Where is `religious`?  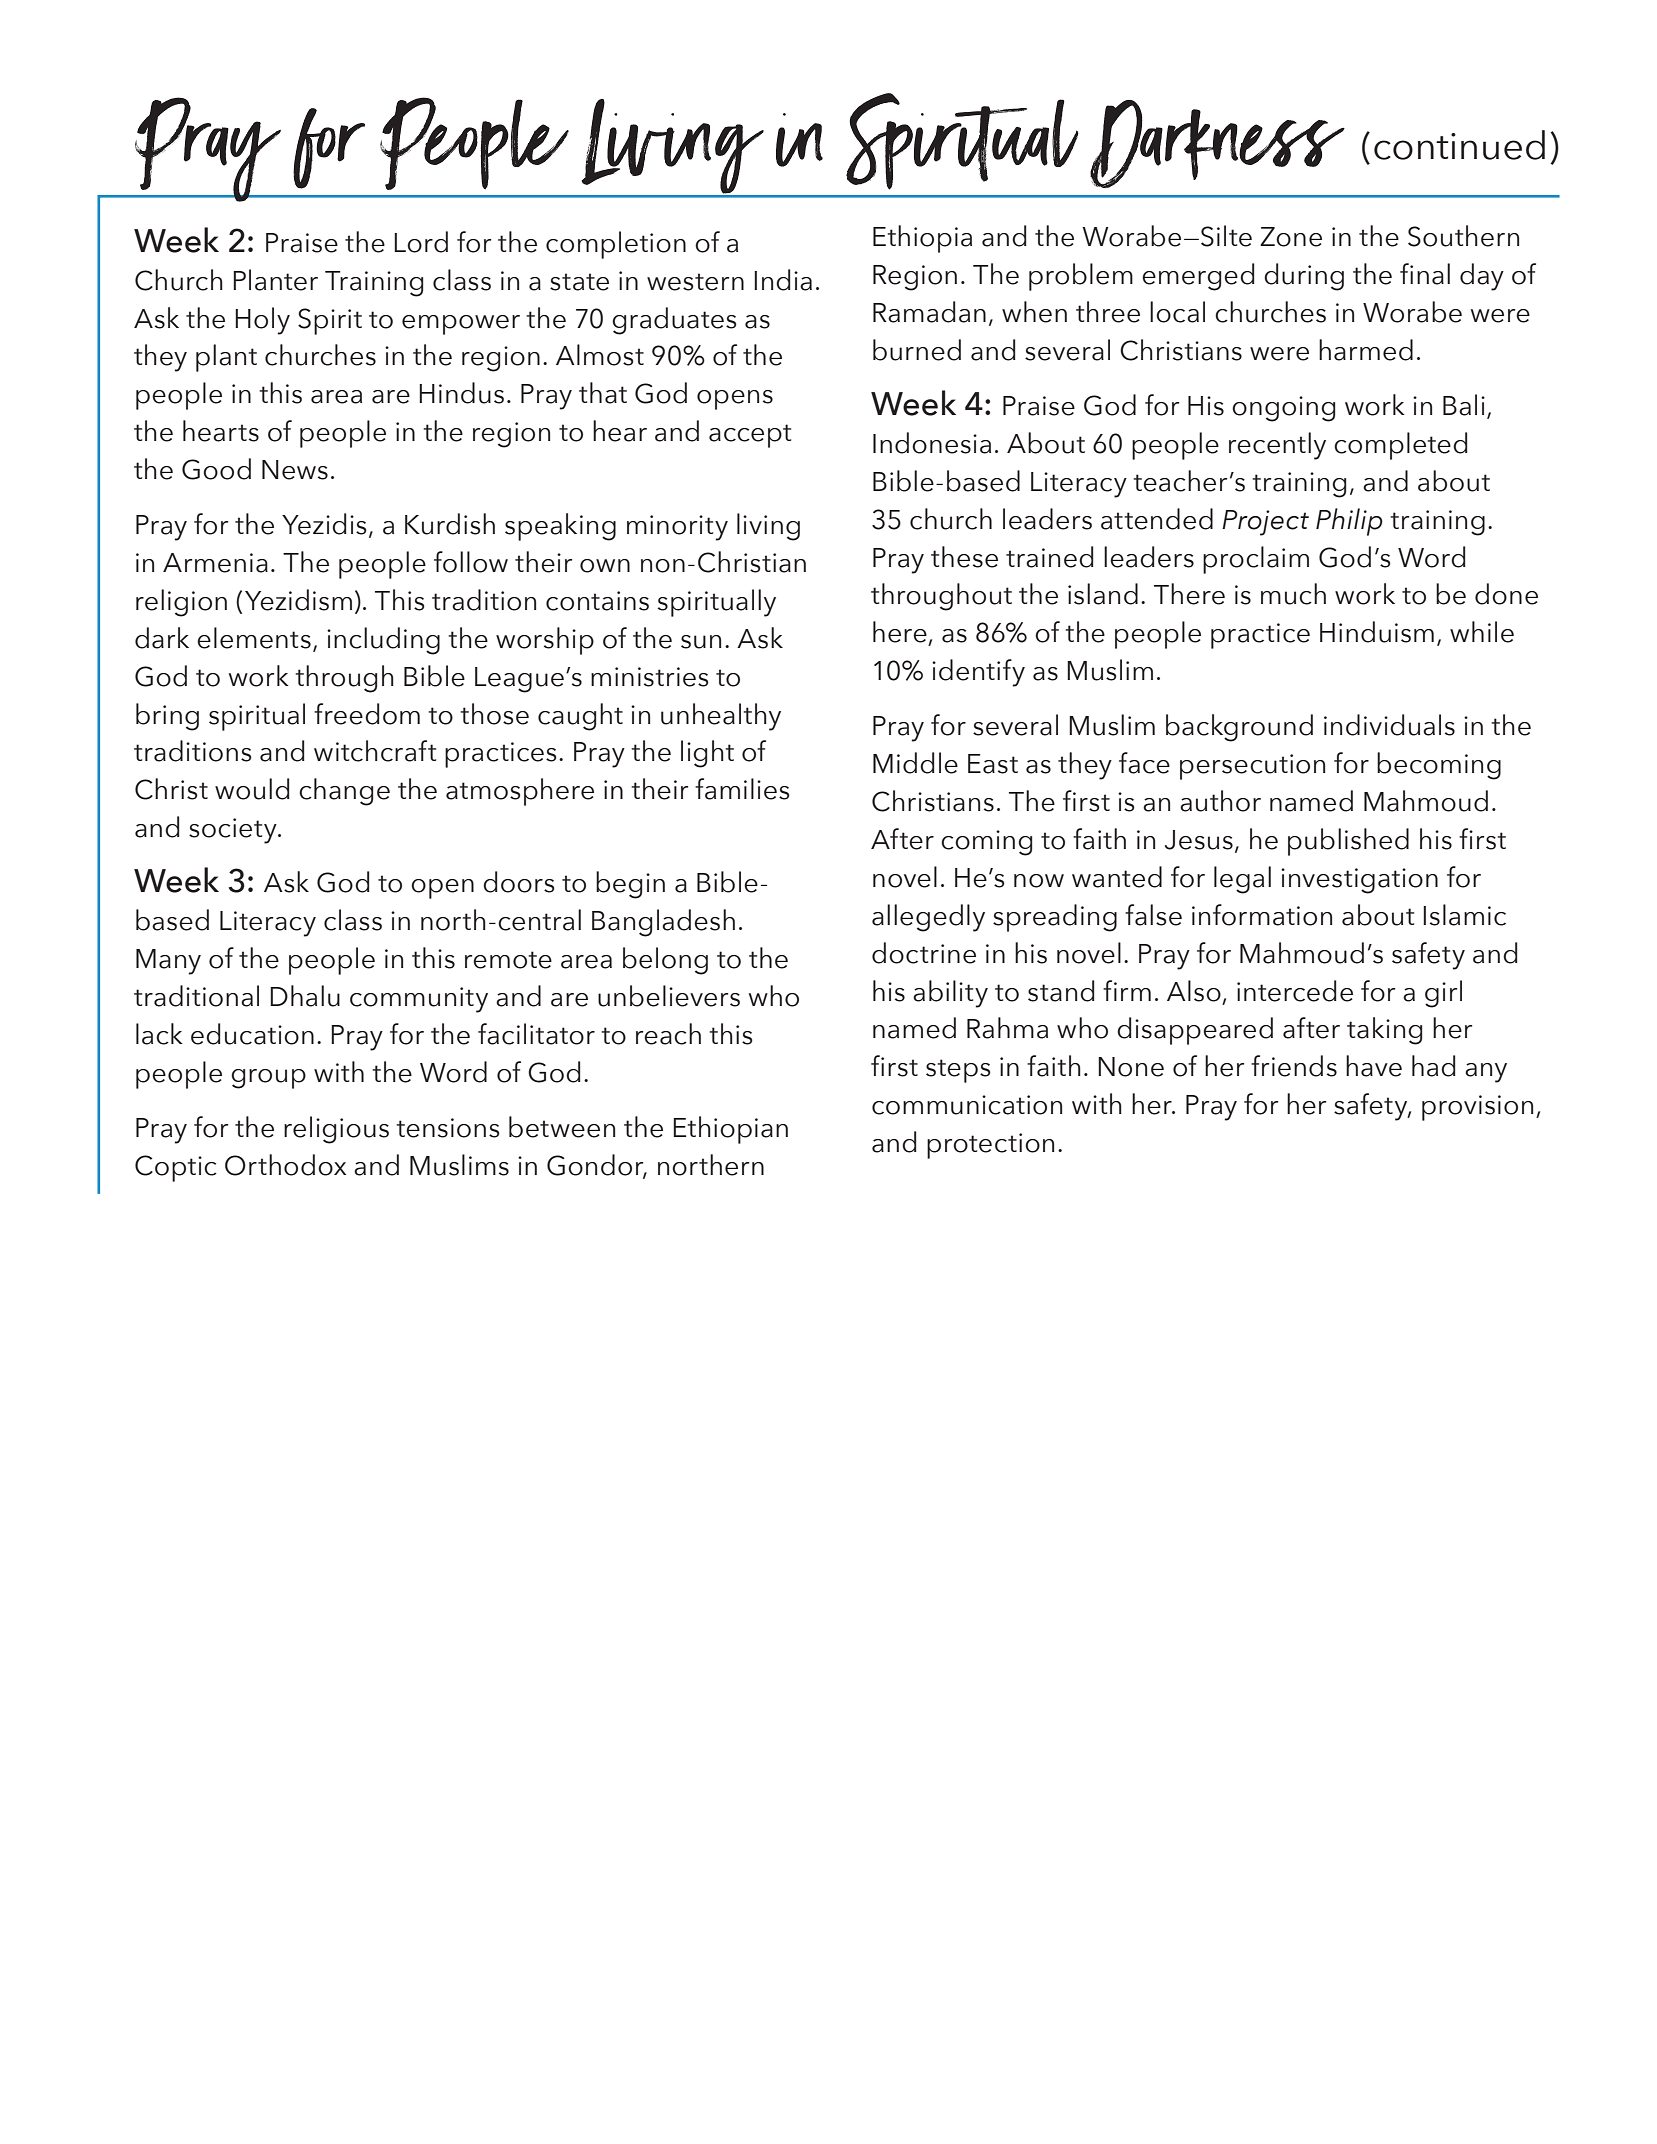
religious is located at coordinates (336, 1130).
